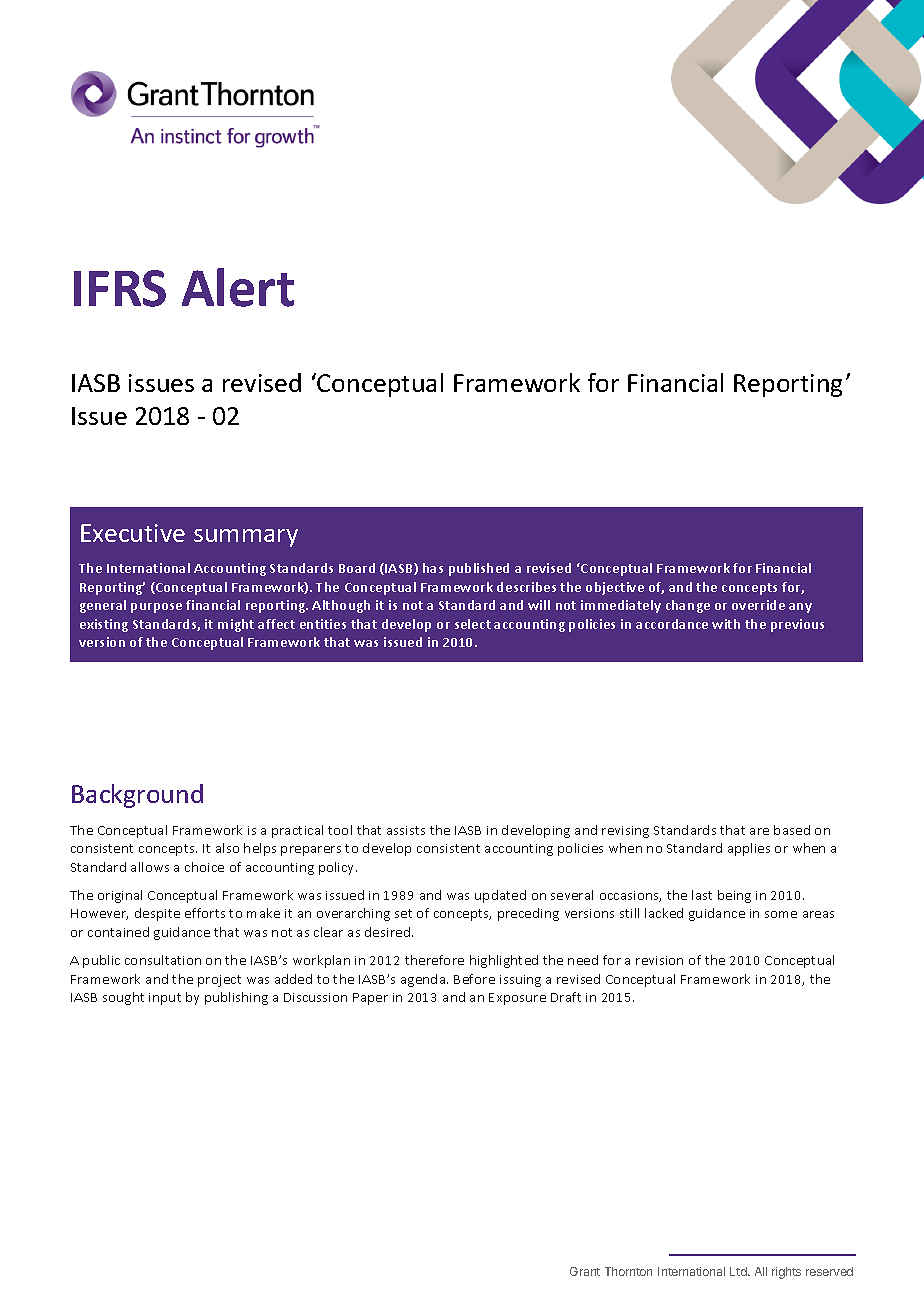 The height and width of the screenshot is (1308, 924). I want to click on purpose, so click(156, 608).
